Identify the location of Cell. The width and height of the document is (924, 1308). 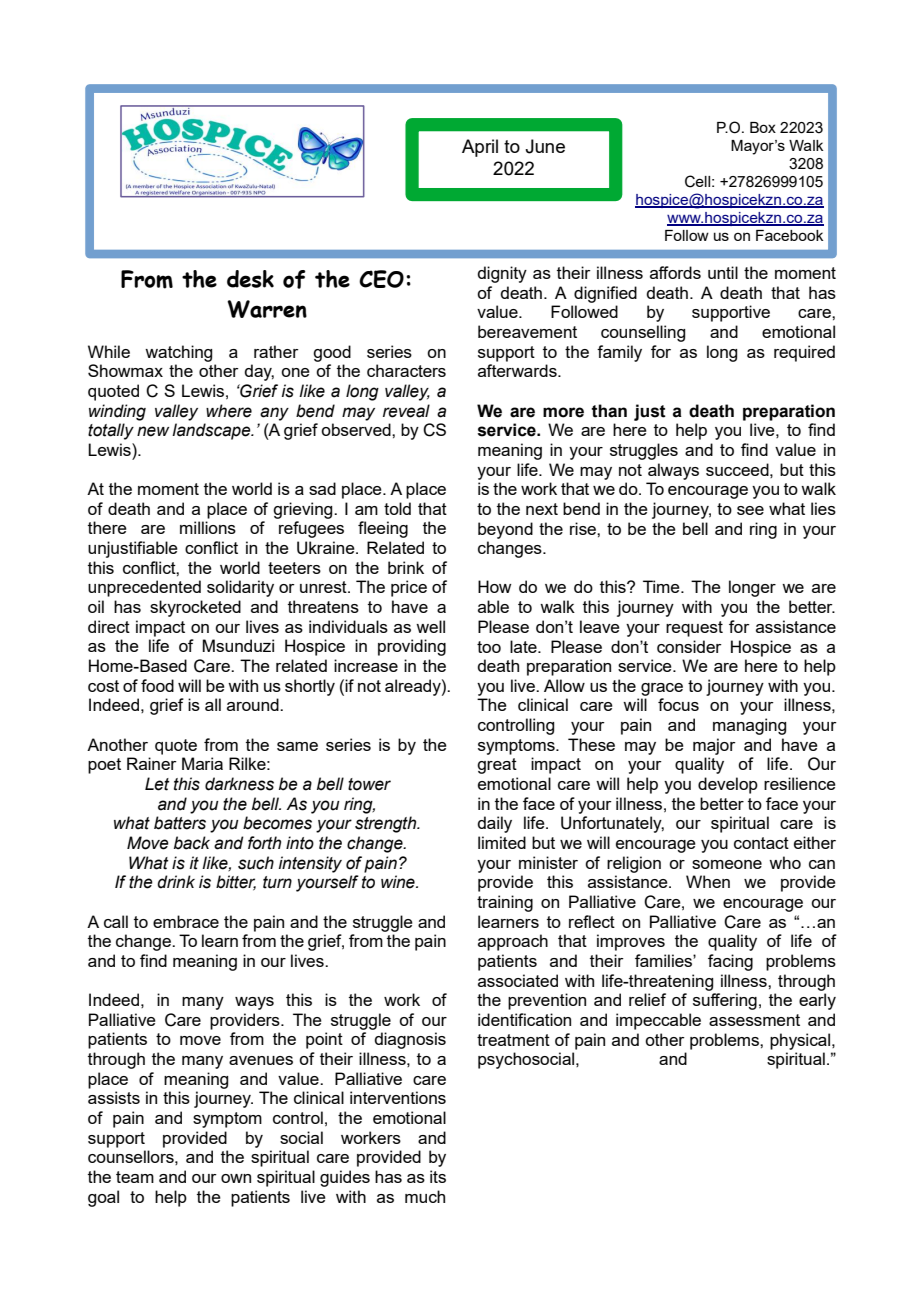
(697, 181).
